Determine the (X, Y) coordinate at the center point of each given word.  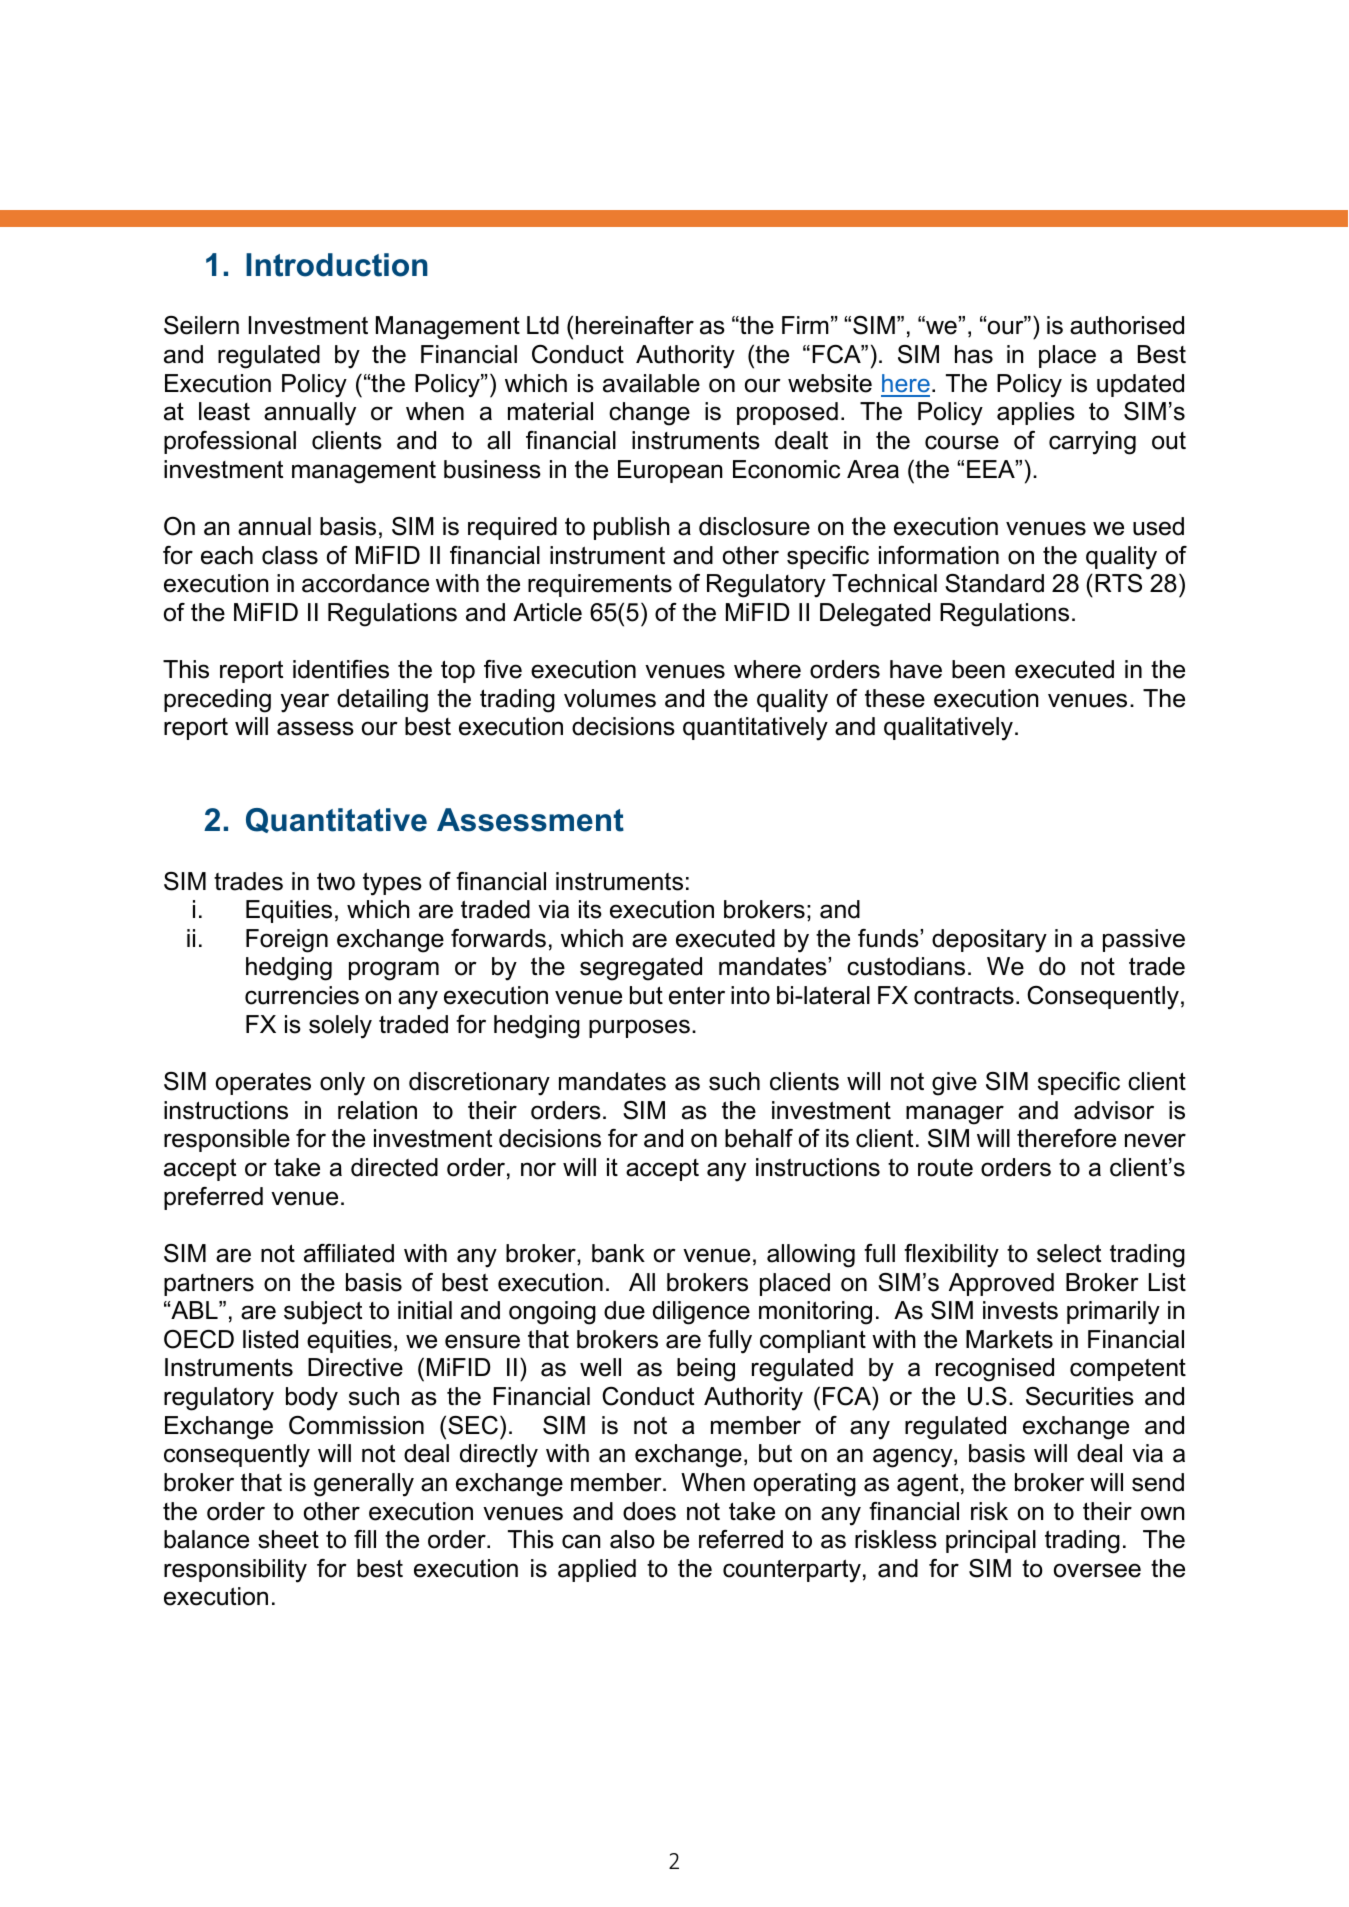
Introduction (337, 265)
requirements (600, 585)
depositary (989, 941)
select (1069, 1253)
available (651, 383)
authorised (1127, 325)
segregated (641, 969)
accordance (365, 583)
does (649, 1511)
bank (618, 1253)
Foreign (287, 941)
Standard (994, 583)
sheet (288, 1539)
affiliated (349, 1253)
